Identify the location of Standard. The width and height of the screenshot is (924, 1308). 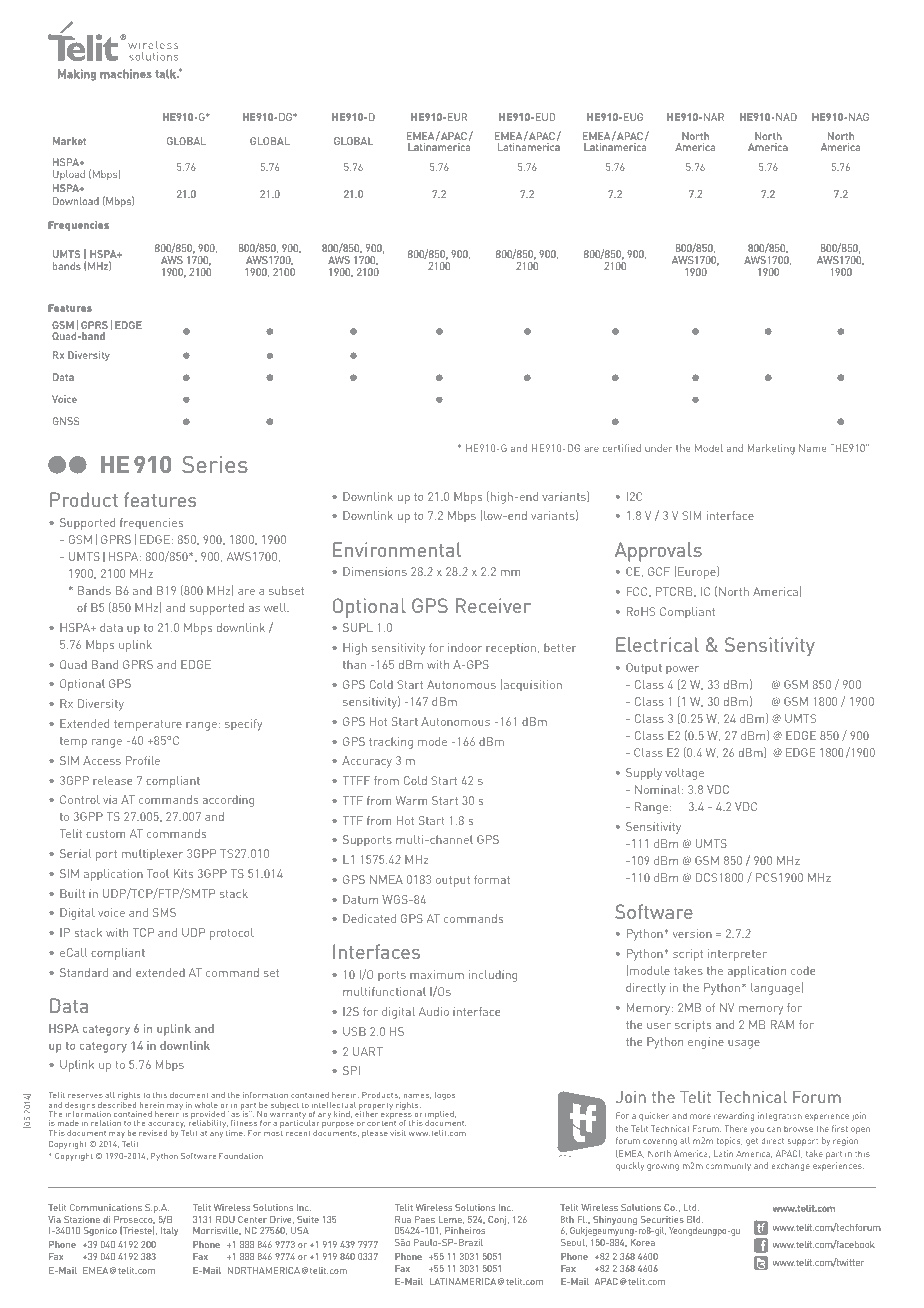
(84, 972).
